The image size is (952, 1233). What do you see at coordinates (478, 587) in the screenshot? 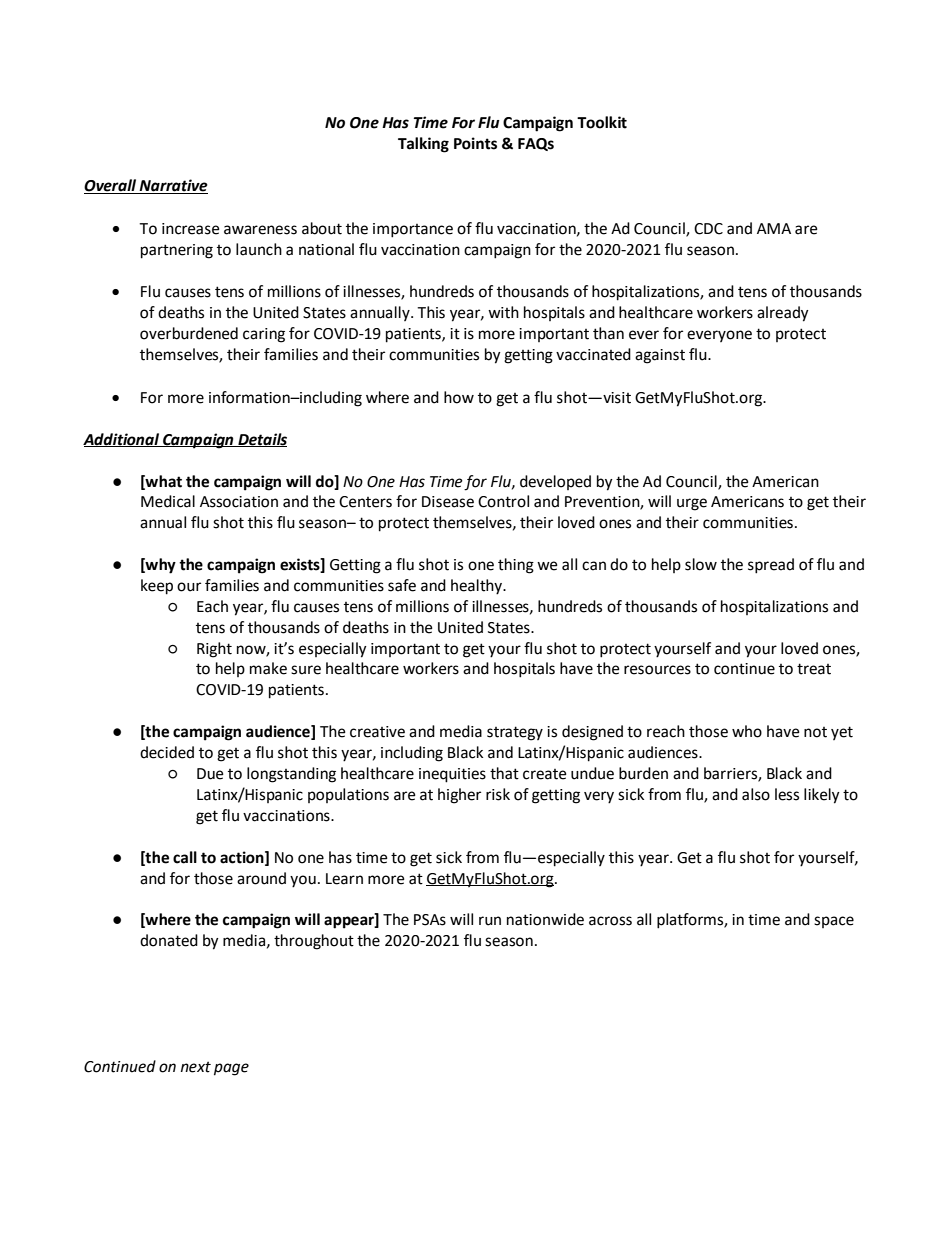
I see `healthy` at bounding box center [478, 587].
